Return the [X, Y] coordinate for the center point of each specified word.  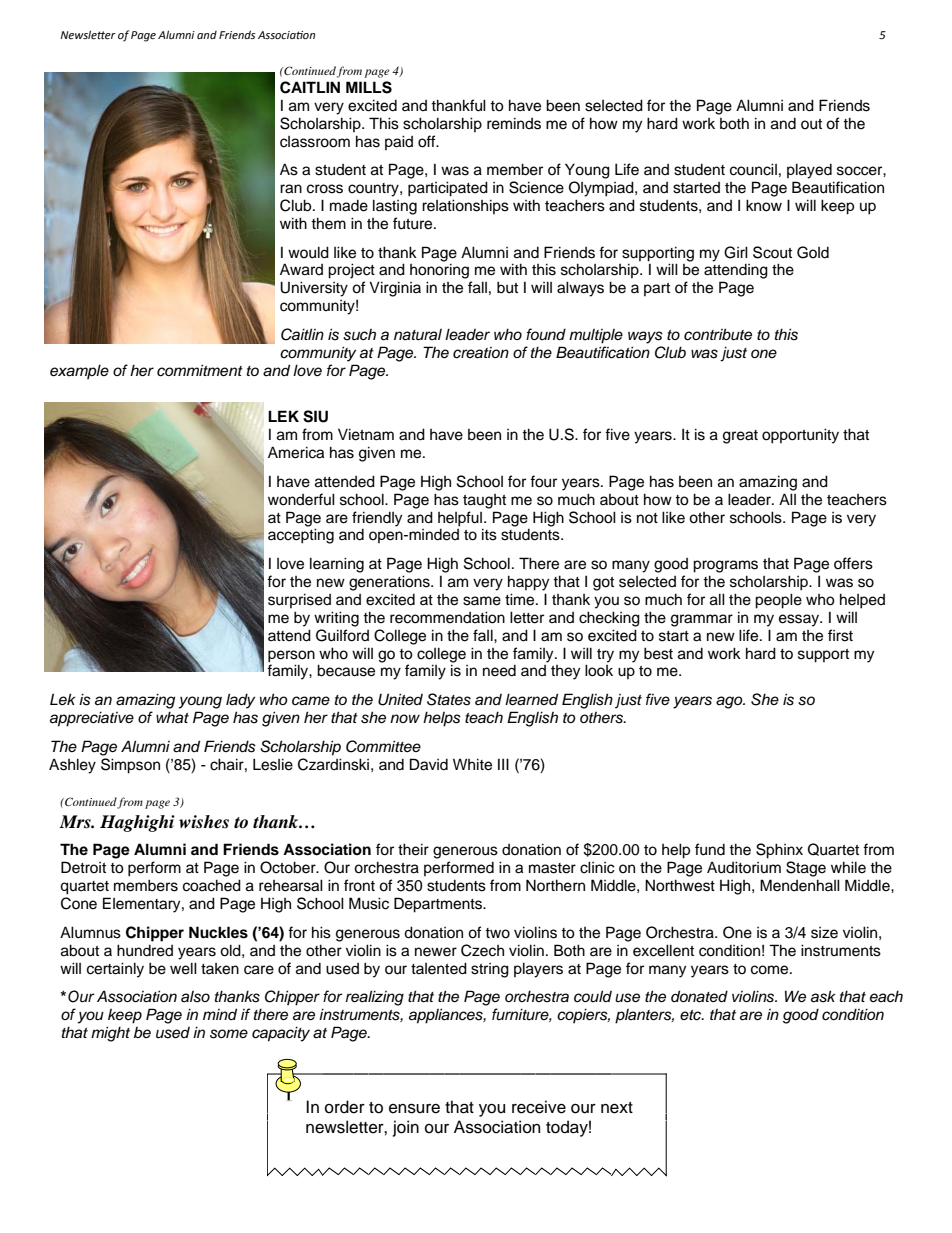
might [110, 1034]
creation [481, 353]
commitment [200, 370]
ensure [414, 1108]
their [413, 849]
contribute [718, 334]
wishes [204, 822]
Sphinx [779, 851]
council [753, 169]
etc [692, 1015]
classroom [315, 142]
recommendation [447, 617]
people [778, 601]
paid [399, 142]
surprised [299, 600]
